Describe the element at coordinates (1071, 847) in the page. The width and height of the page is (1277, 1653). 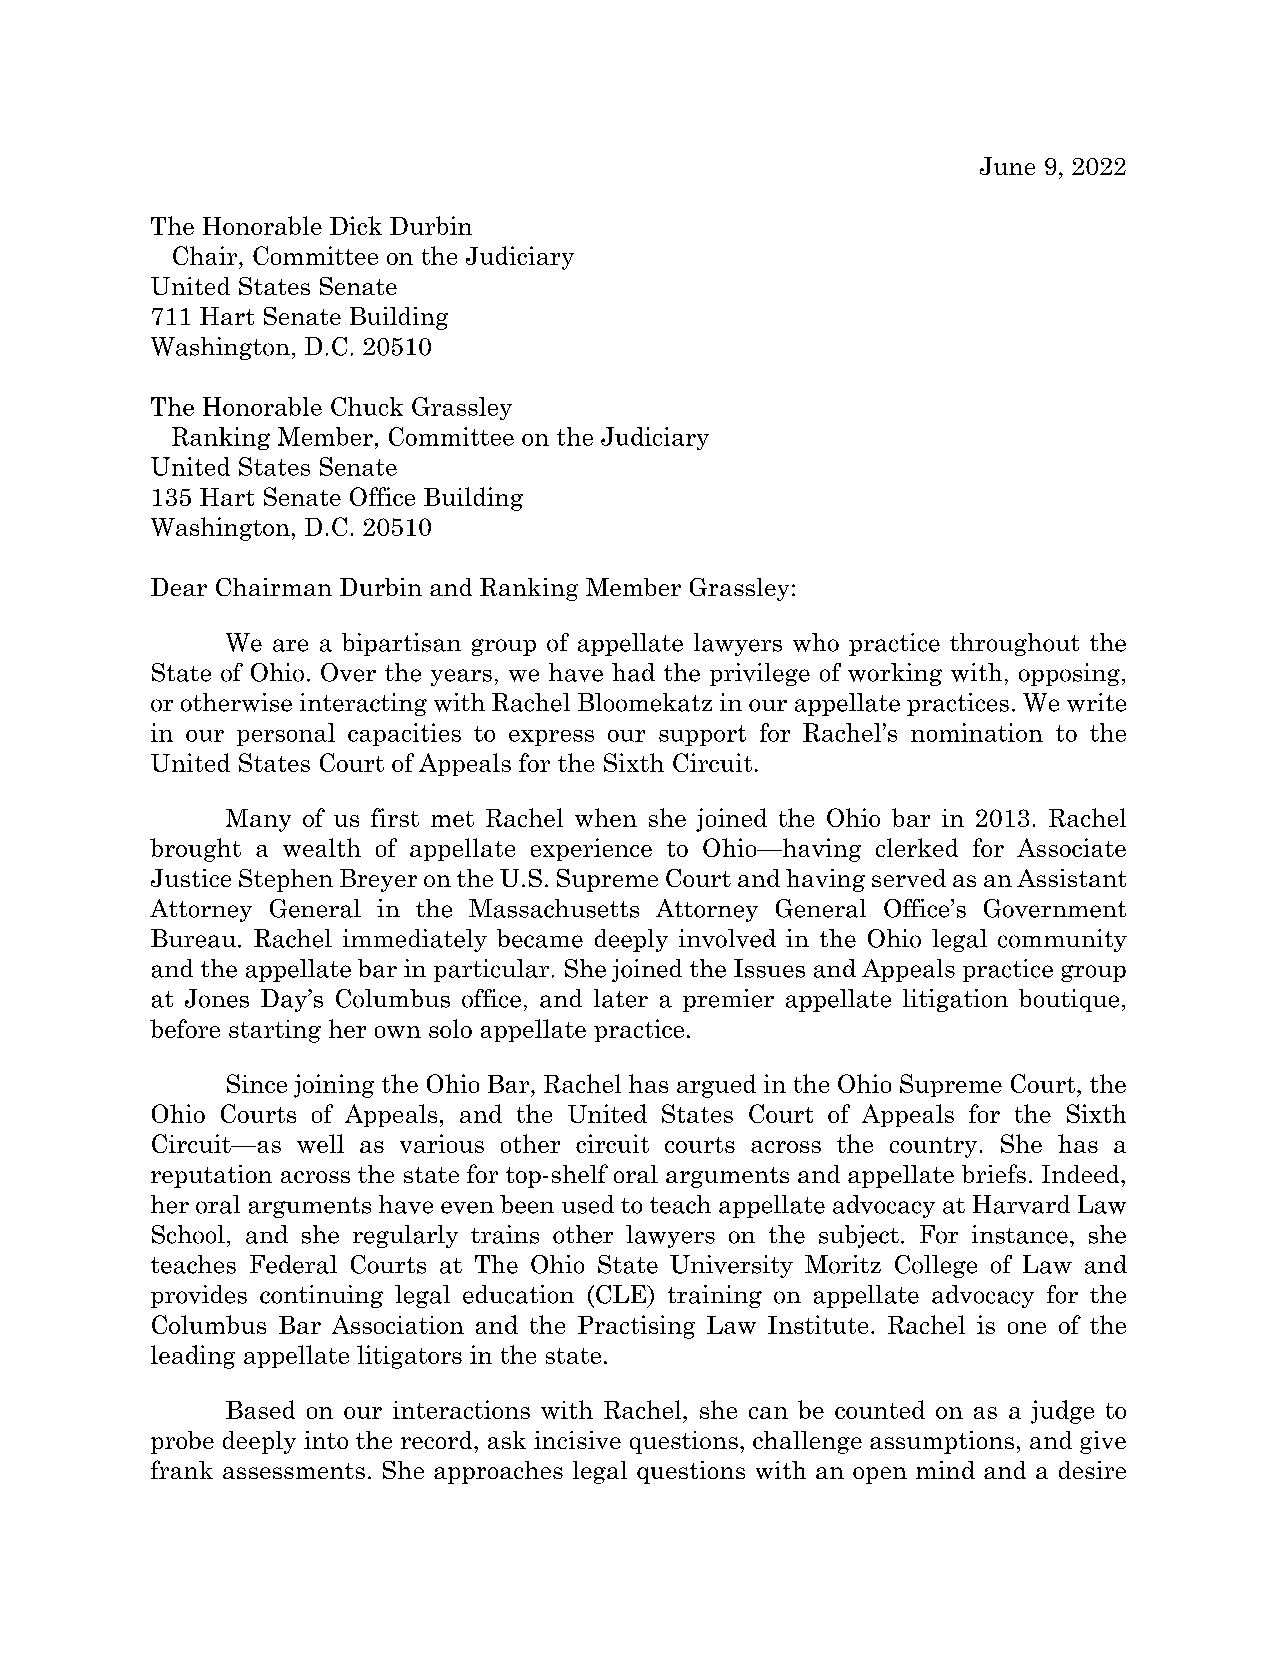
I see `Associate` at that location.
